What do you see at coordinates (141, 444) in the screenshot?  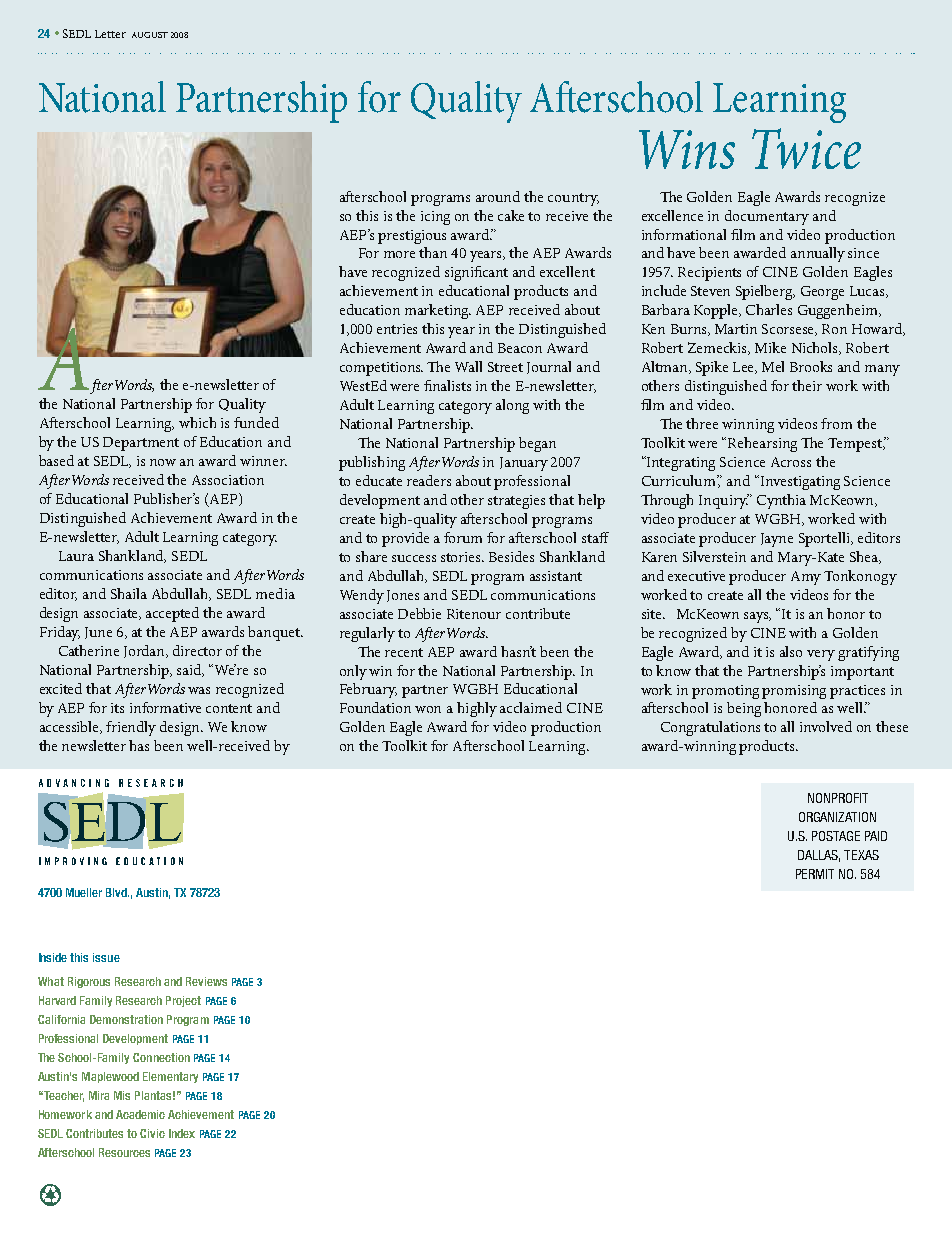 I see `Department` at bounding box center [141, 444].
